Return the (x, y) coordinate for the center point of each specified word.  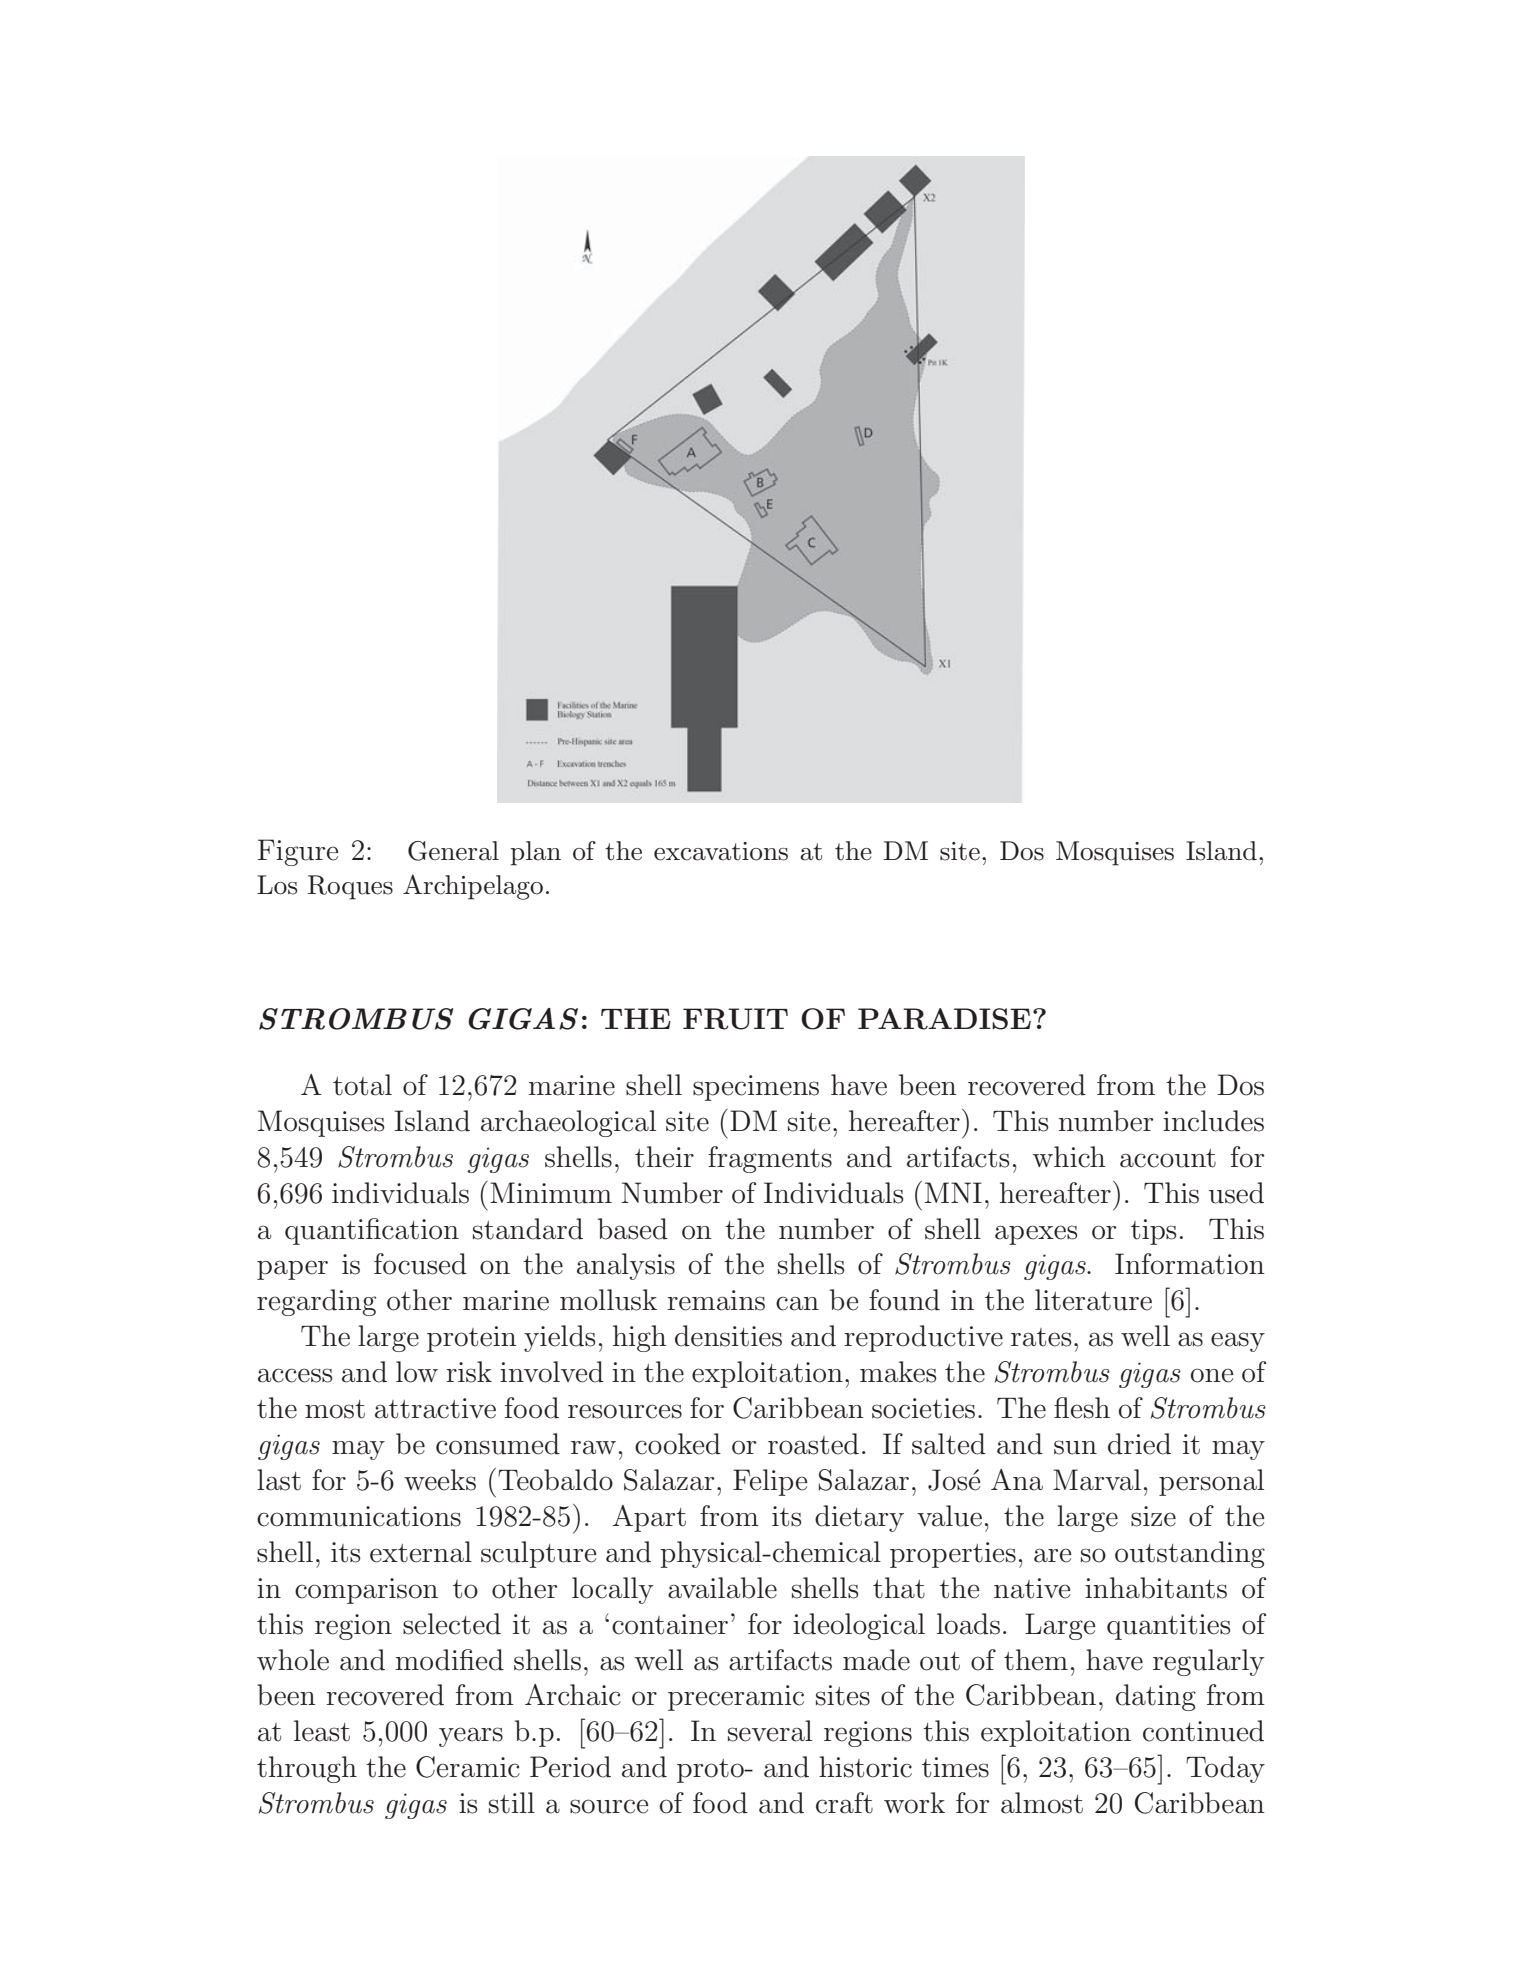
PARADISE (944, 1019)
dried (1139, 1444)
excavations (721, 851)
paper (292, 1270)
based (633, 1229)
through (307, 1769)
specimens (756, 1088)
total (362, 1085)
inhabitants (1156, 1588)
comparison (366, 1591)
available (722, 1588)
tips (1154, 1232)
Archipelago (473, 887)
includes (1213, 1121)
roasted (813, 1444)
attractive (435, 1408)
